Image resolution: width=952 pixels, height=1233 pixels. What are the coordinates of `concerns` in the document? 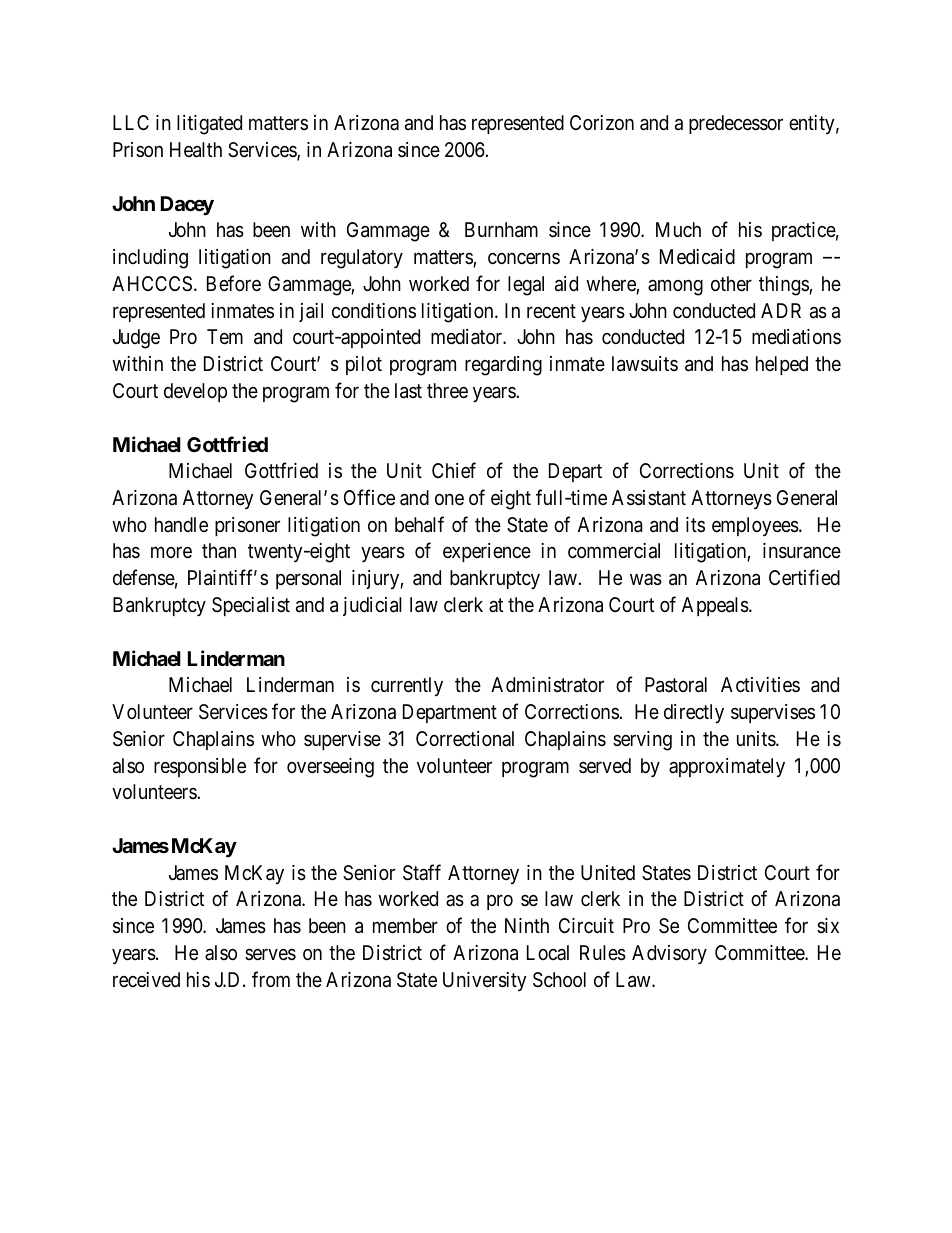 It's located at (524, 258).
